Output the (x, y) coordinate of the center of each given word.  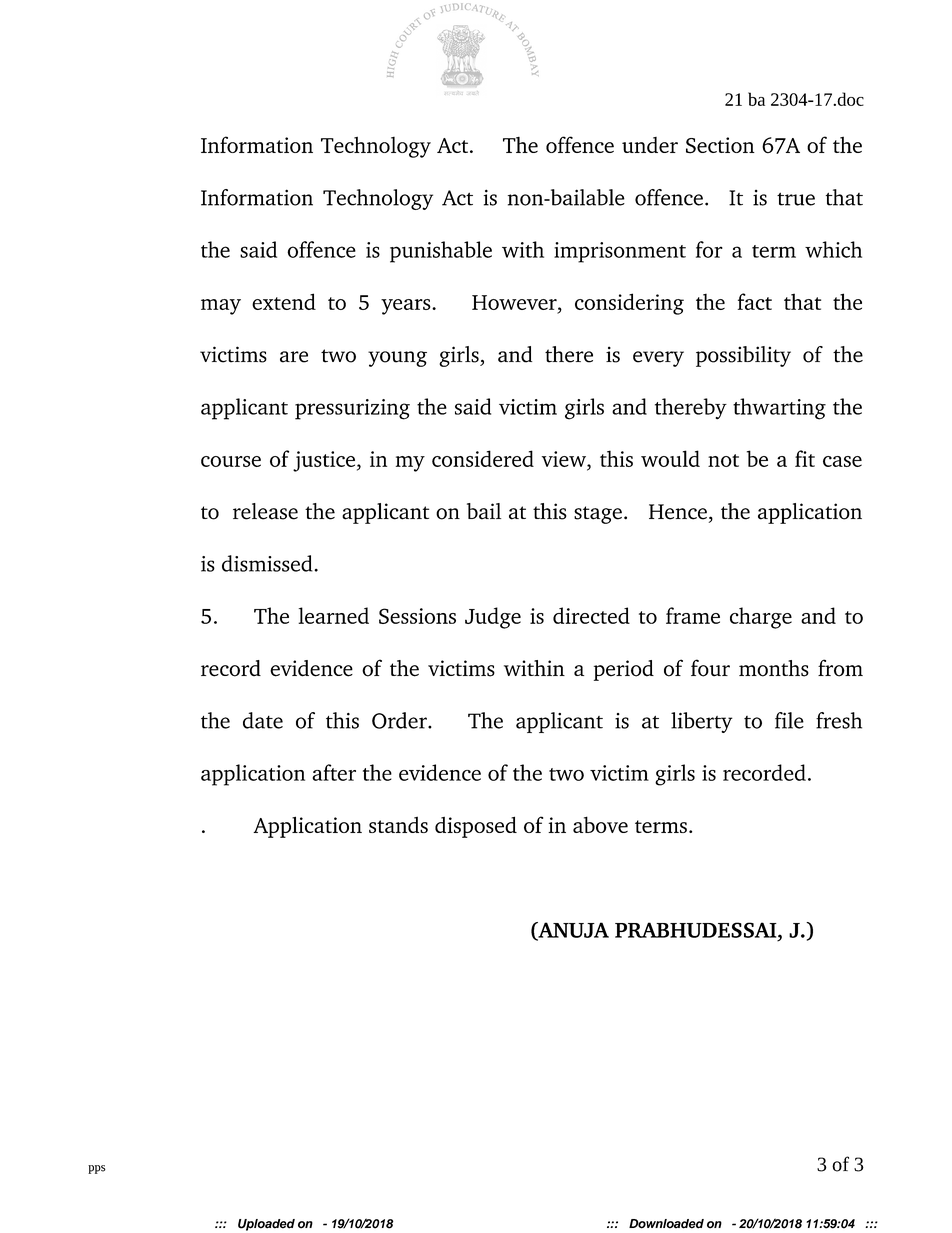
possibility (743, 356)
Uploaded (266, 1225)
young (397, 359)
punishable (441, 252)
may (221, 307)
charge (761, 618)
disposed (476, 827)
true (796, 199)
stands (398, 824)
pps (97, 1169)
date (263, 720)
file (789, 720)
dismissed (268, 563)
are (294, 357)
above (600, 824)
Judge (493, 618)
